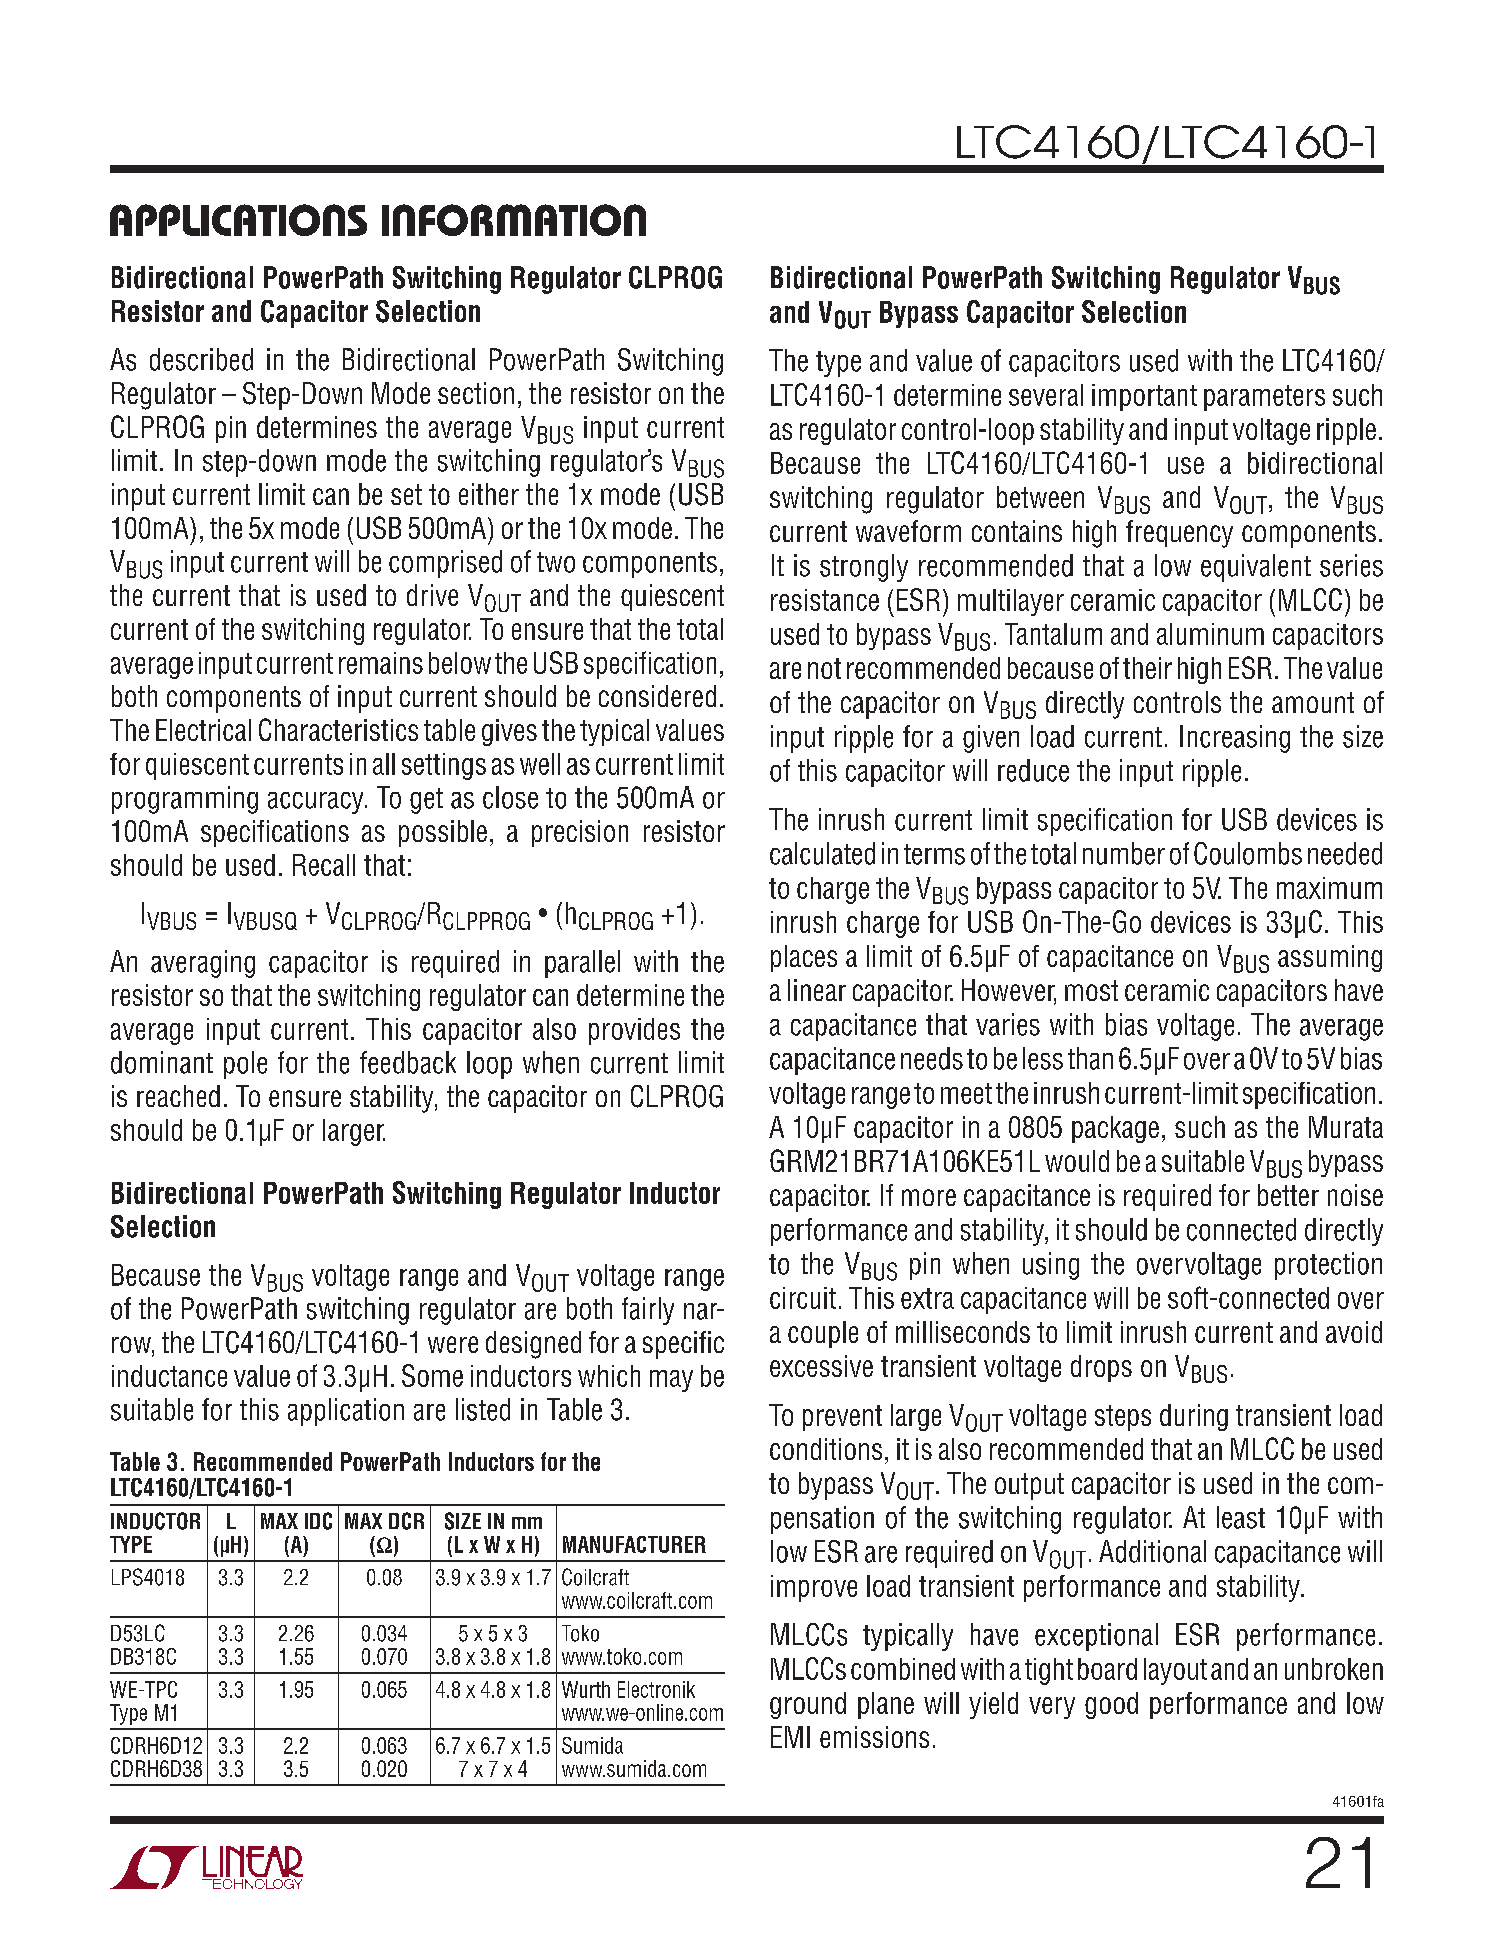  I want to click on ground, so click(808, 1705).
